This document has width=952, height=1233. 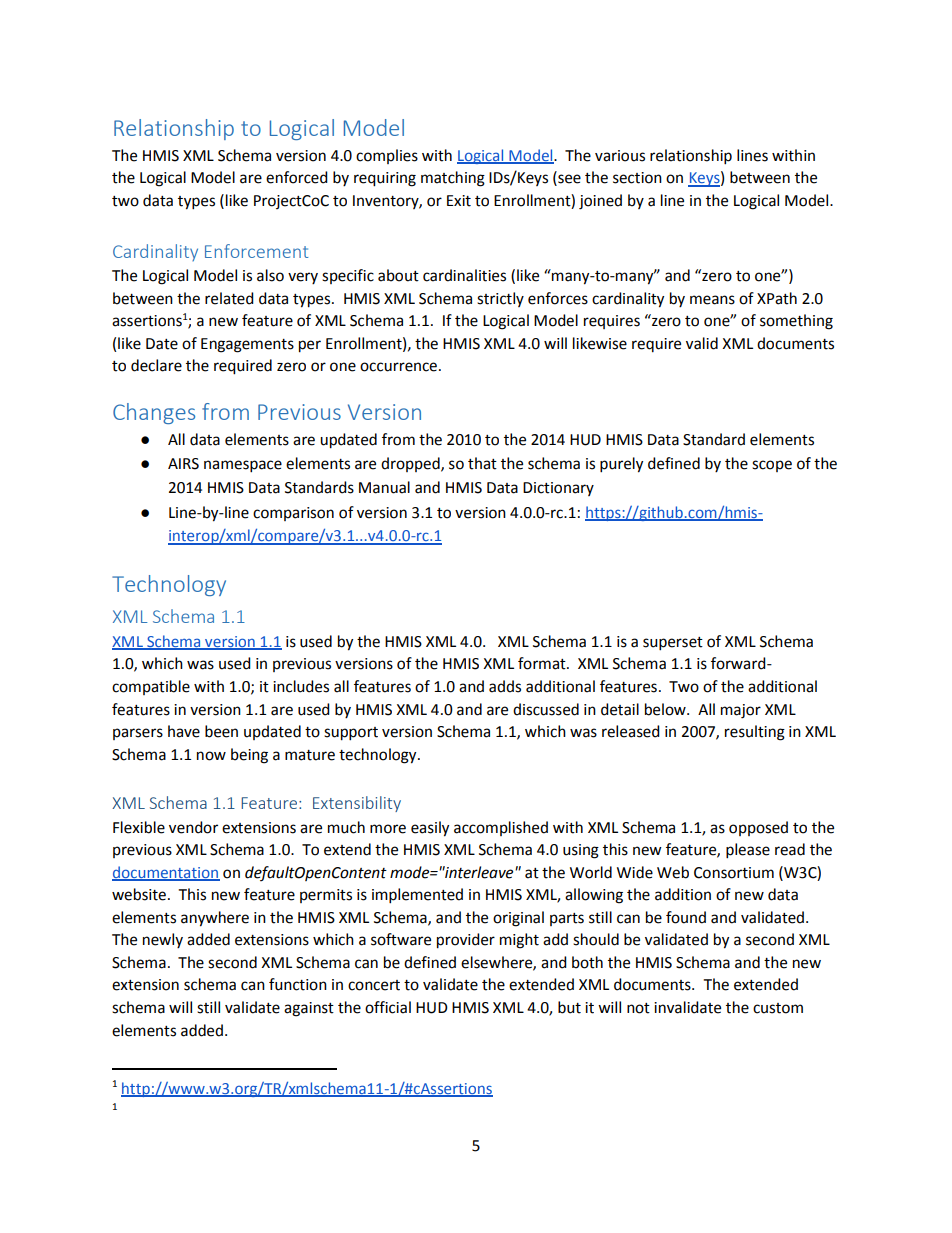 What do you see at coordinates (673, 644) in the document?
I see `superset` at bounding box center [673, 644].
